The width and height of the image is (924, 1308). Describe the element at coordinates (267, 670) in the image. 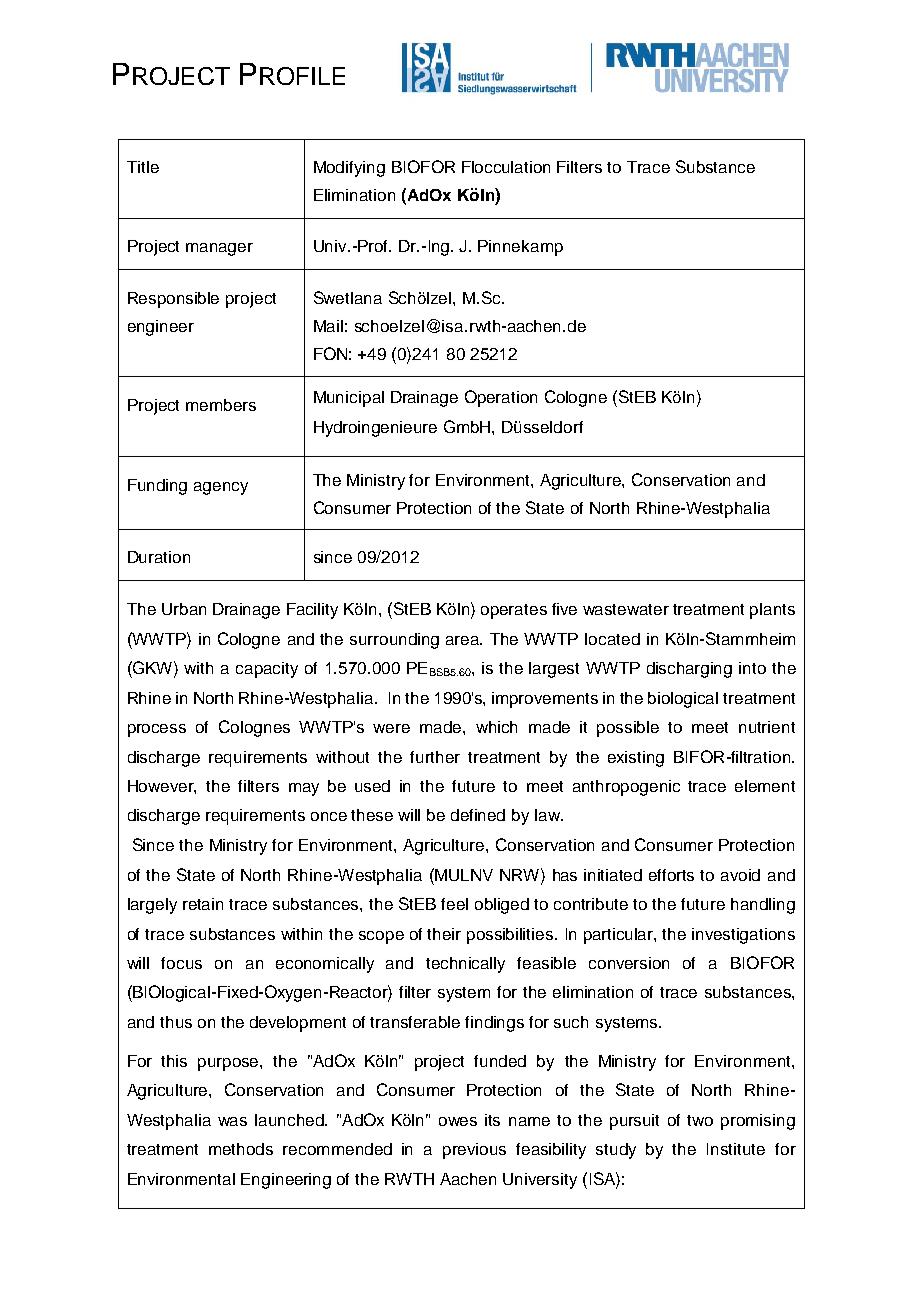

I see `capacity` at that location.
